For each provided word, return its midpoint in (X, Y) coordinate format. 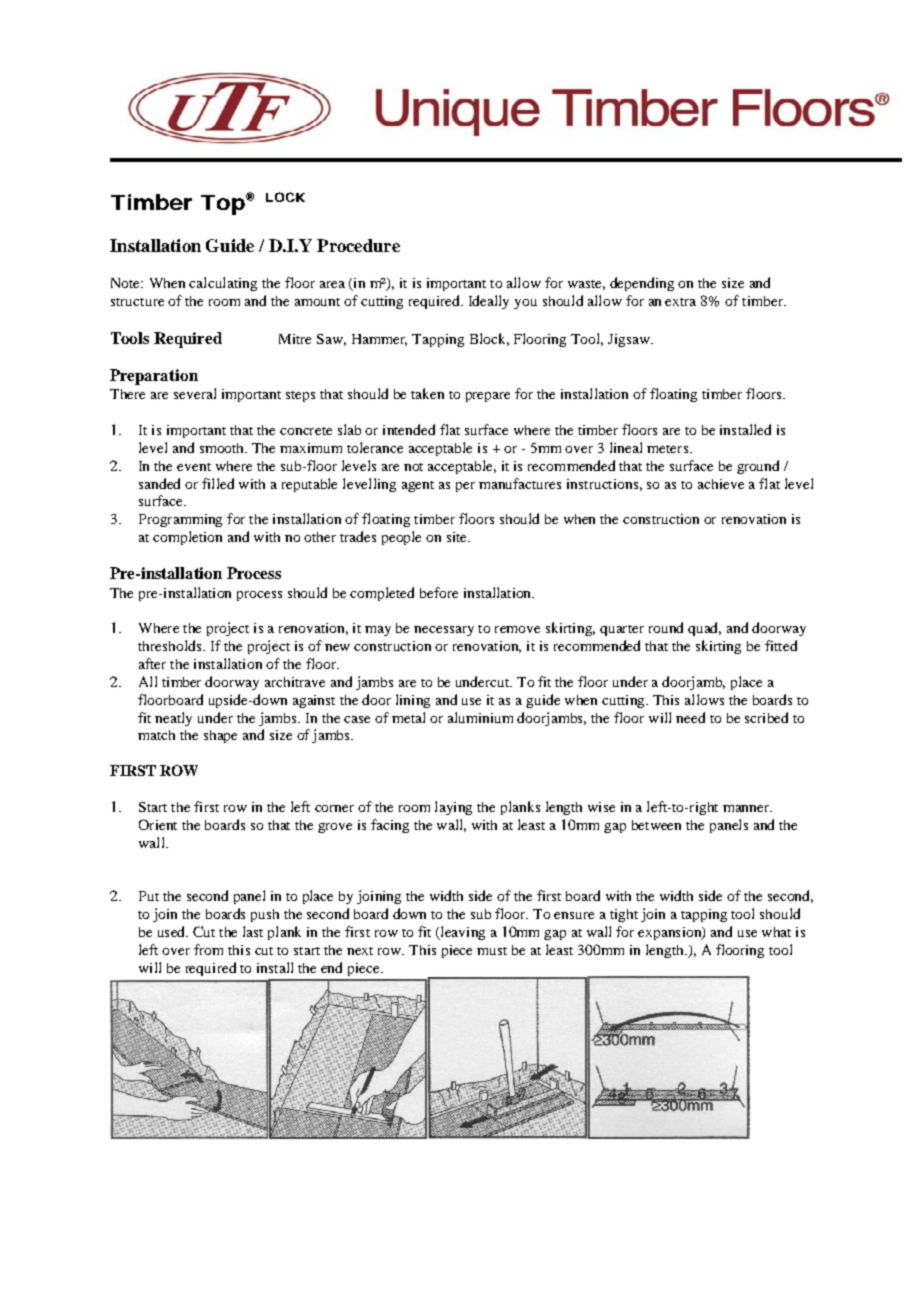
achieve (721, 484)
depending (642, 284)
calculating (223, 284)
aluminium (480, 717)
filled (218, 483)
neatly (173, 719)
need (690, 717)
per (465, 487)
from (208, 949)
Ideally (489, 302)
